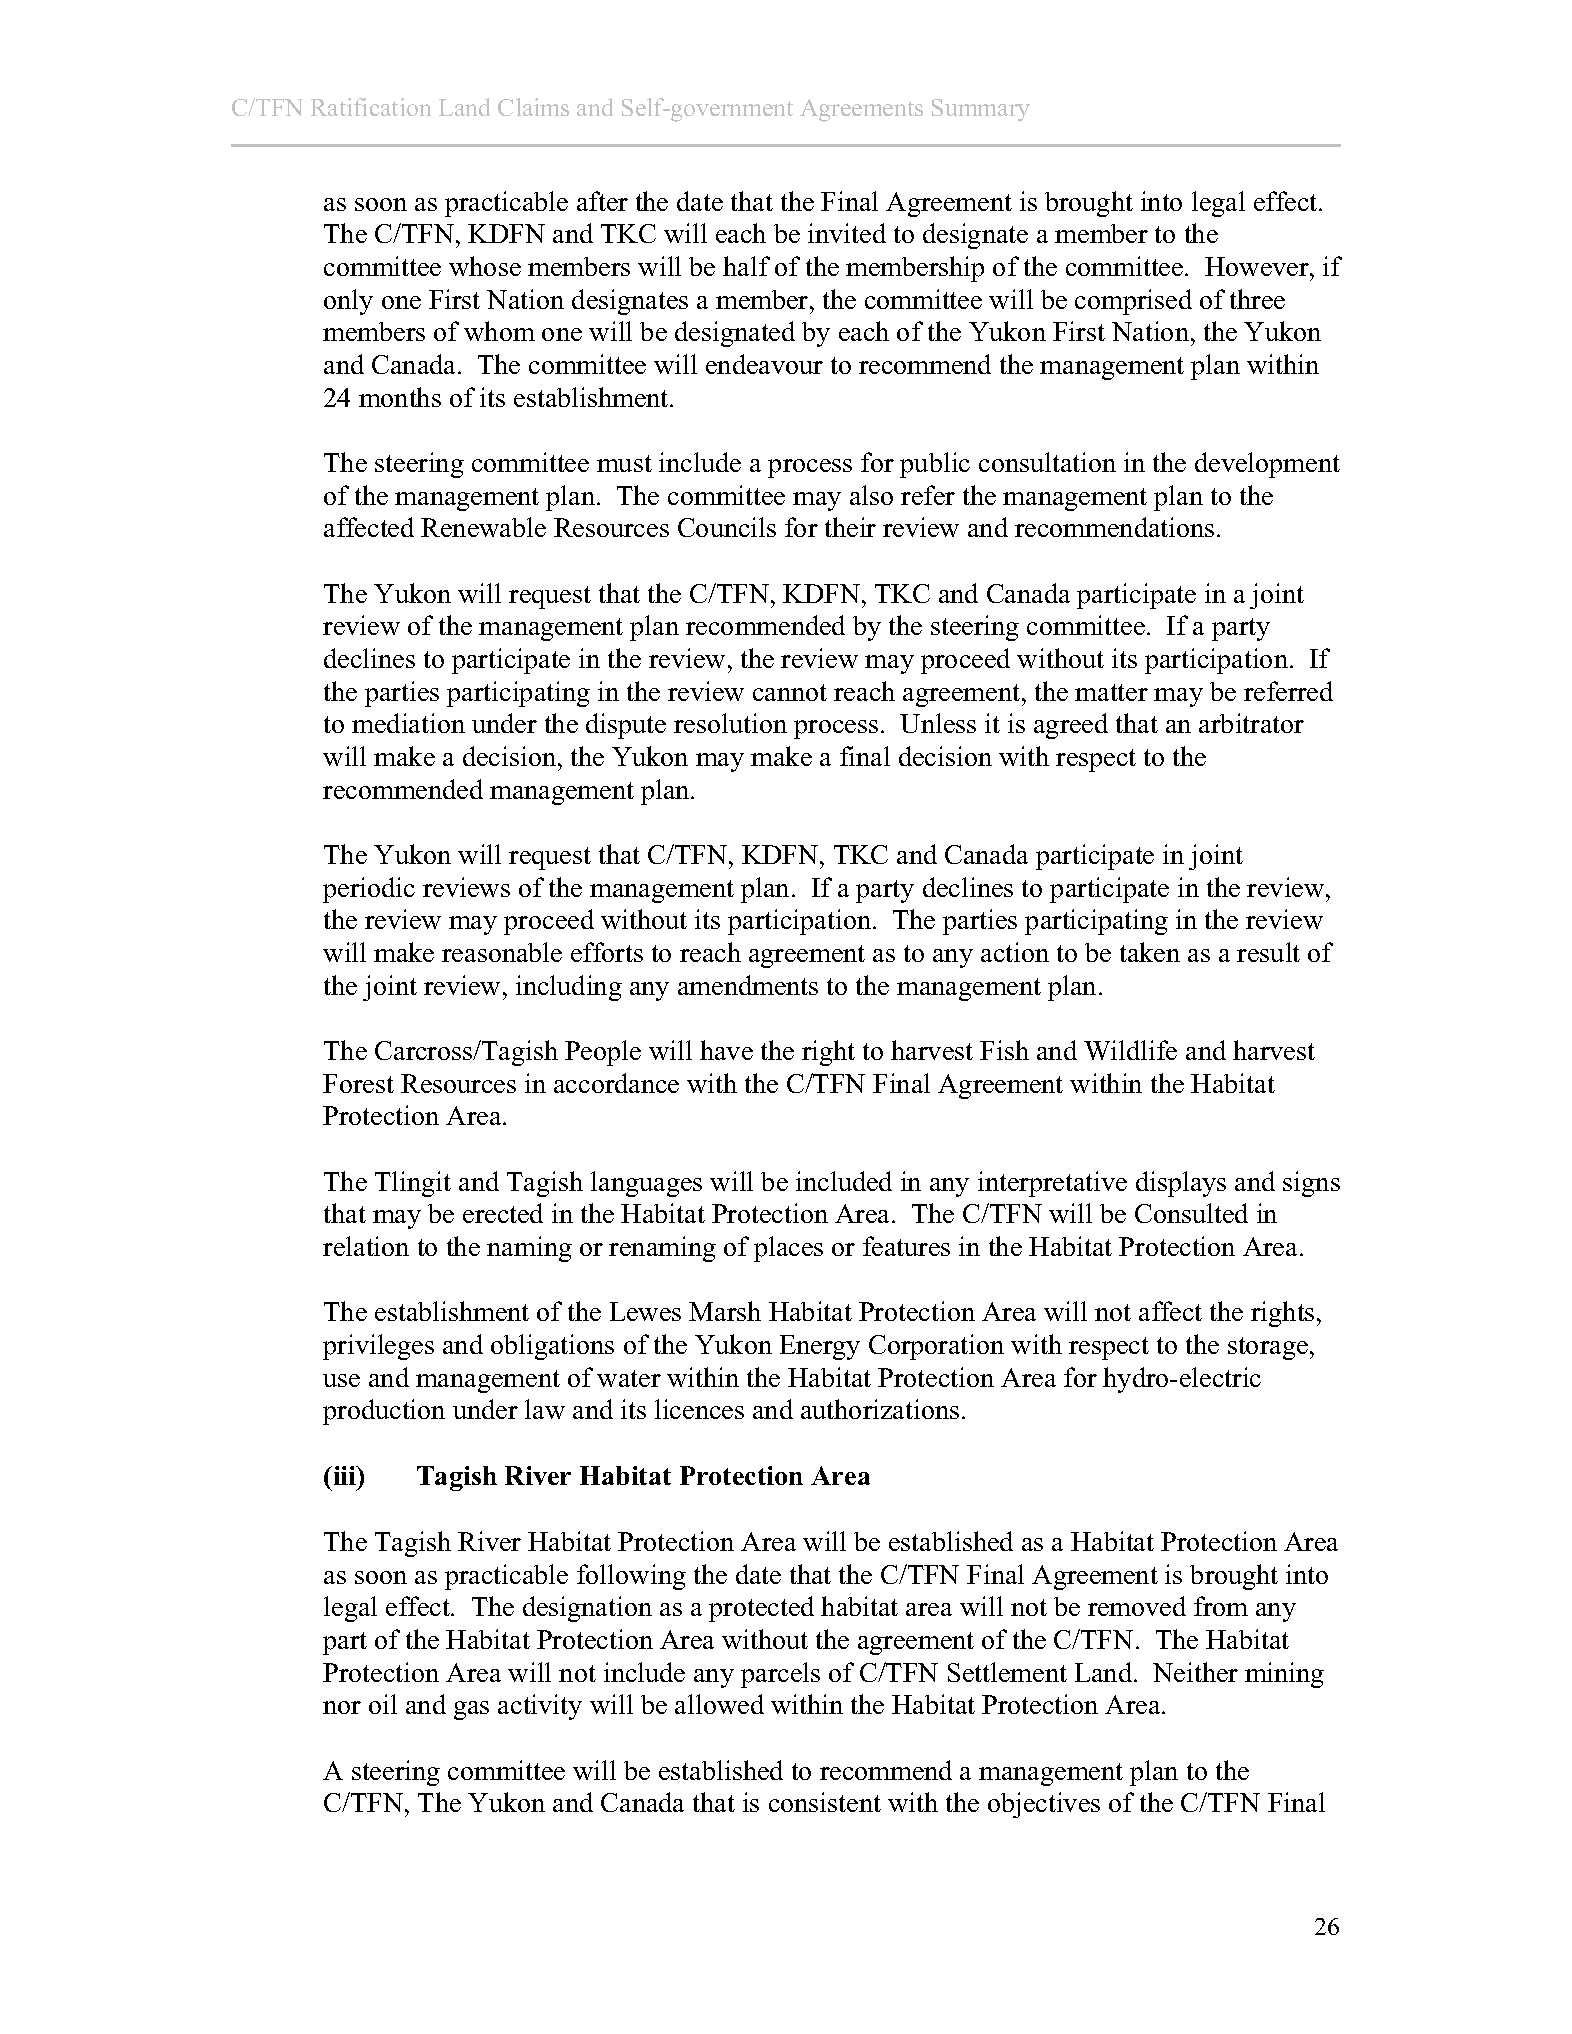 The height and width of the screenshot is (2034, 1572). What do you see at coordinates (533, 107) in the screenshot?
I see `Claims` at bounding box center [533, 107].
